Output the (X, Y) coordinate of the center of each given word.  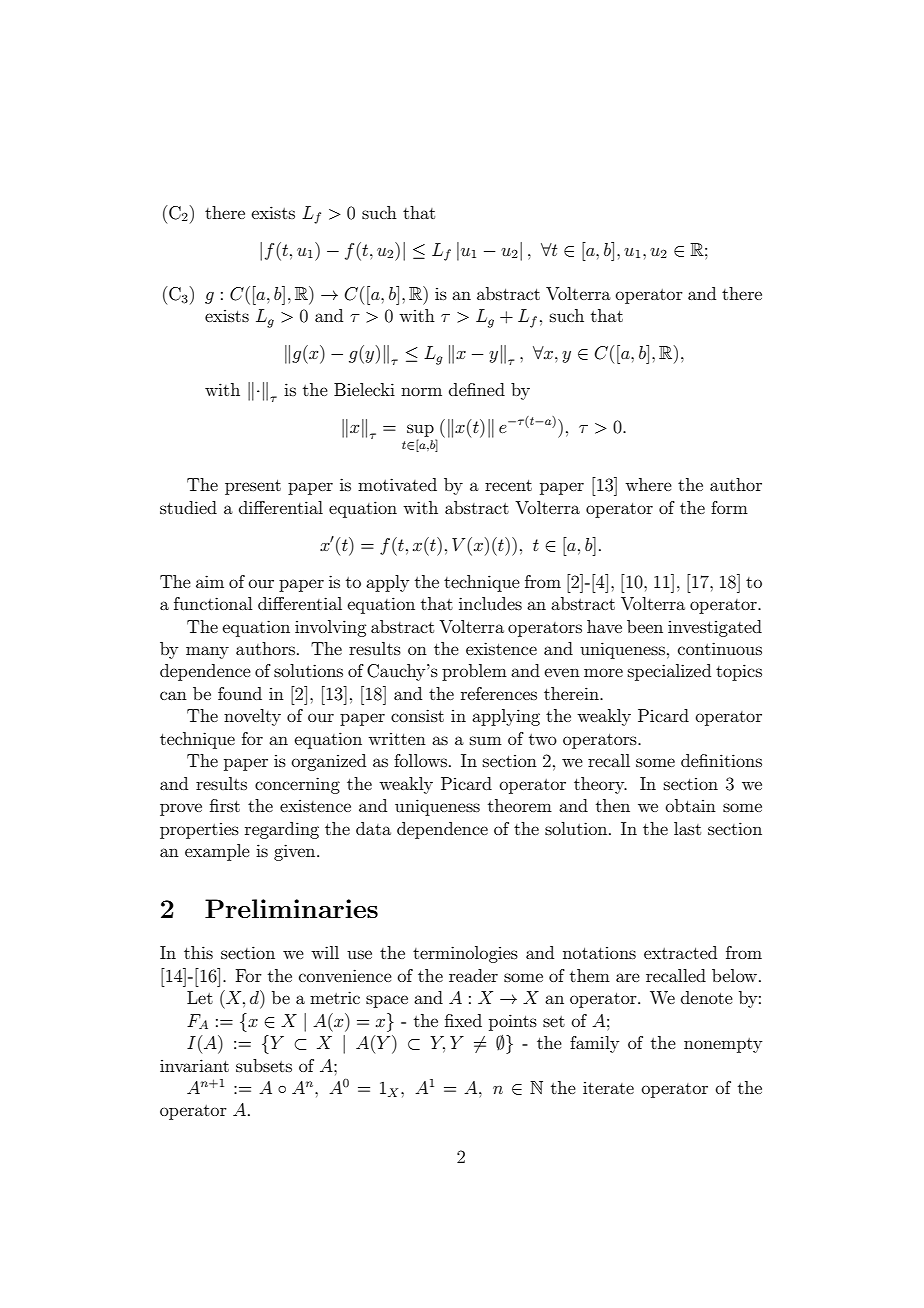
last (687, 828)
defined (477, 389)
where (648, 484)
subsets (264, 1065)
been (645, 626)
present (253, 487)
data (373, 828)
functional (213, 603)
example (217, 852)
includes (490, 603)
